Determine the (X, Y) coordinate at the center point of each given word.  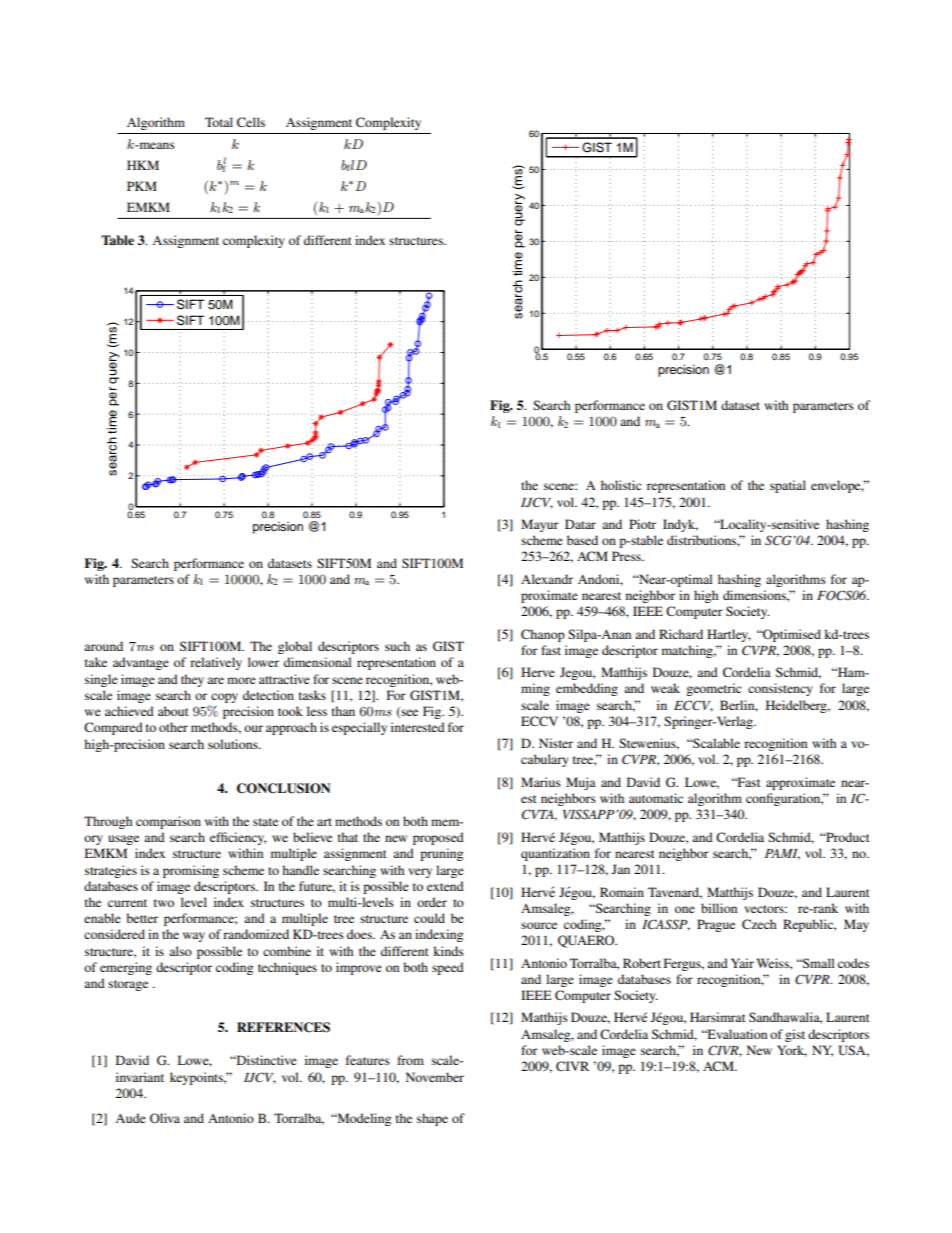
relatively (216, 663)
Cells (251, 122)
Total (219, 122)
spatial (788, 486)
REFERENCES (283, 1027)
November (435, 1077)
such (397, 646)
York (792, 1051)
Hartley (729, 635)
